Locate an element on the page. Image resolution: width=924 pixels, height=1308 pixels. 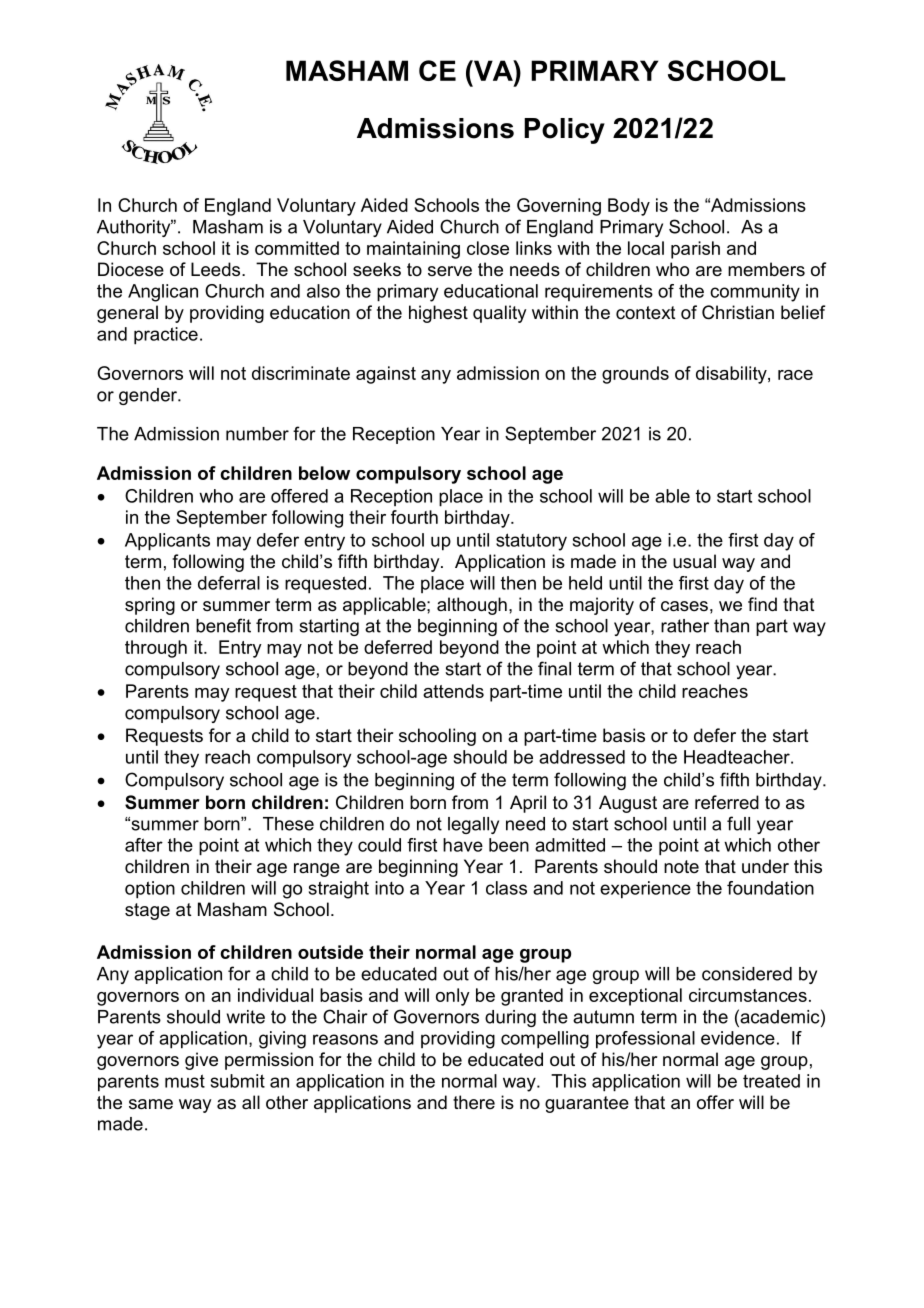
legally is located at coordinates (473, 825).
